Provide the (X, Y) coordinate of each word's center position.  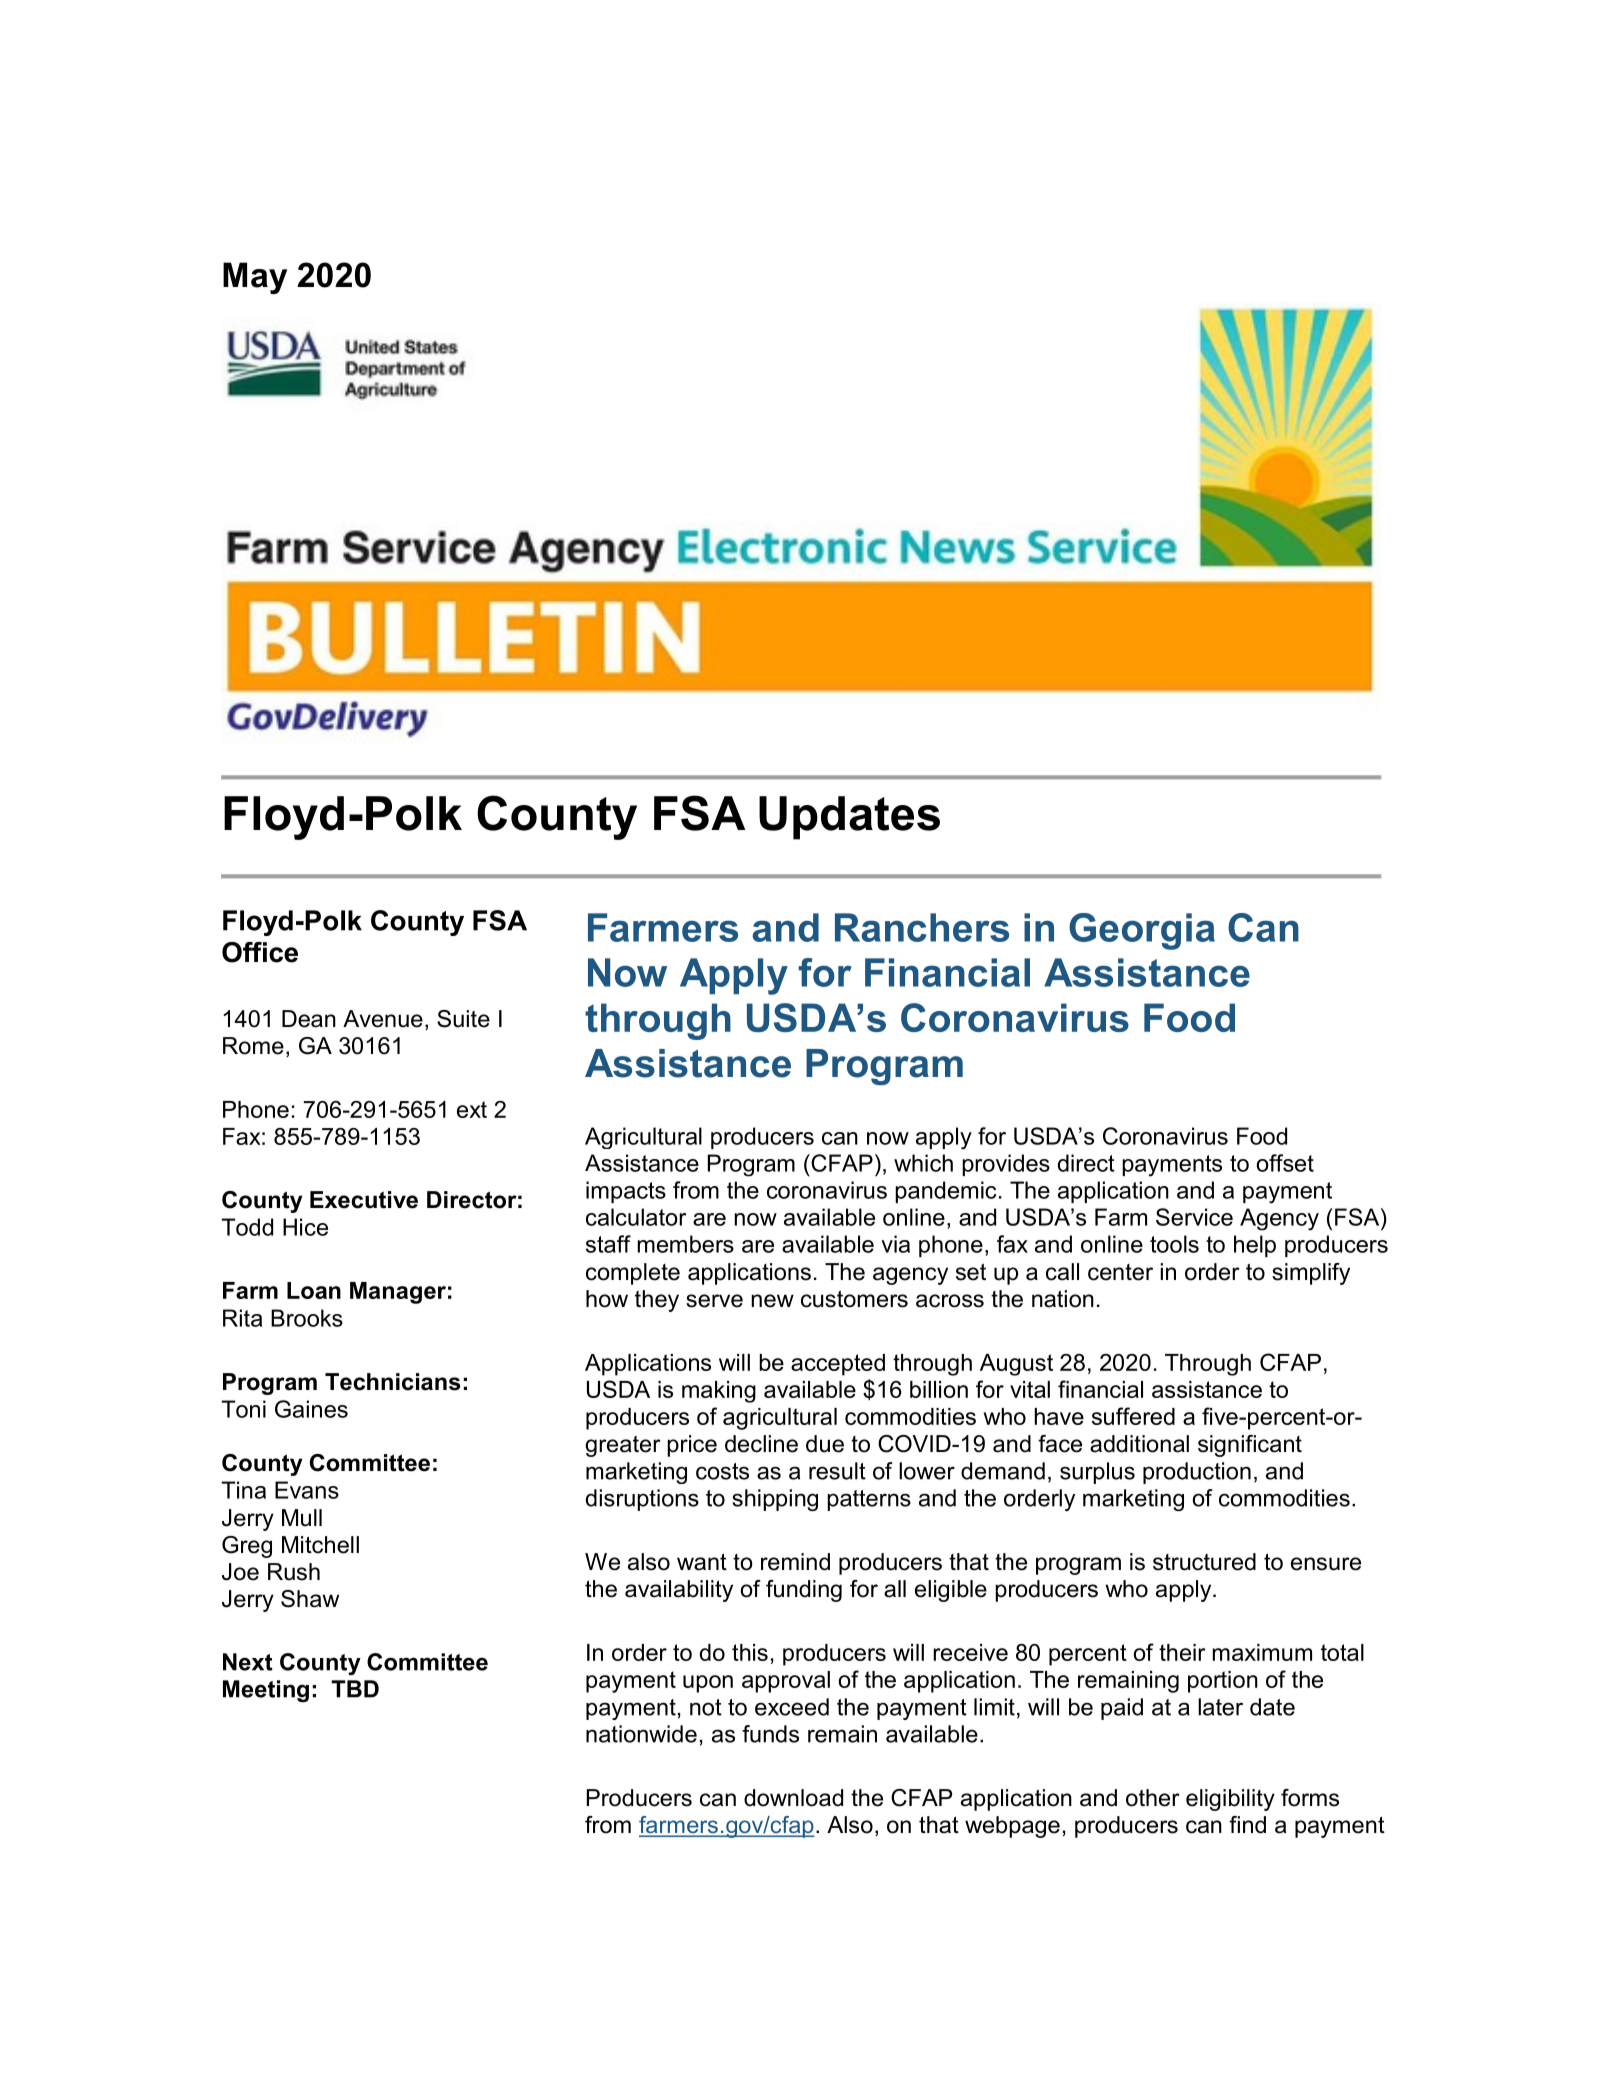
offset (1285, 1163)
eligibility (1230, 1800)
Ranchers (922, 927)
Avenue (383, 1019)
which (923, 1163)
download (793, 1798)
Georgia (1142, 931)
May (255, 278)
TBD (355, 1689)
